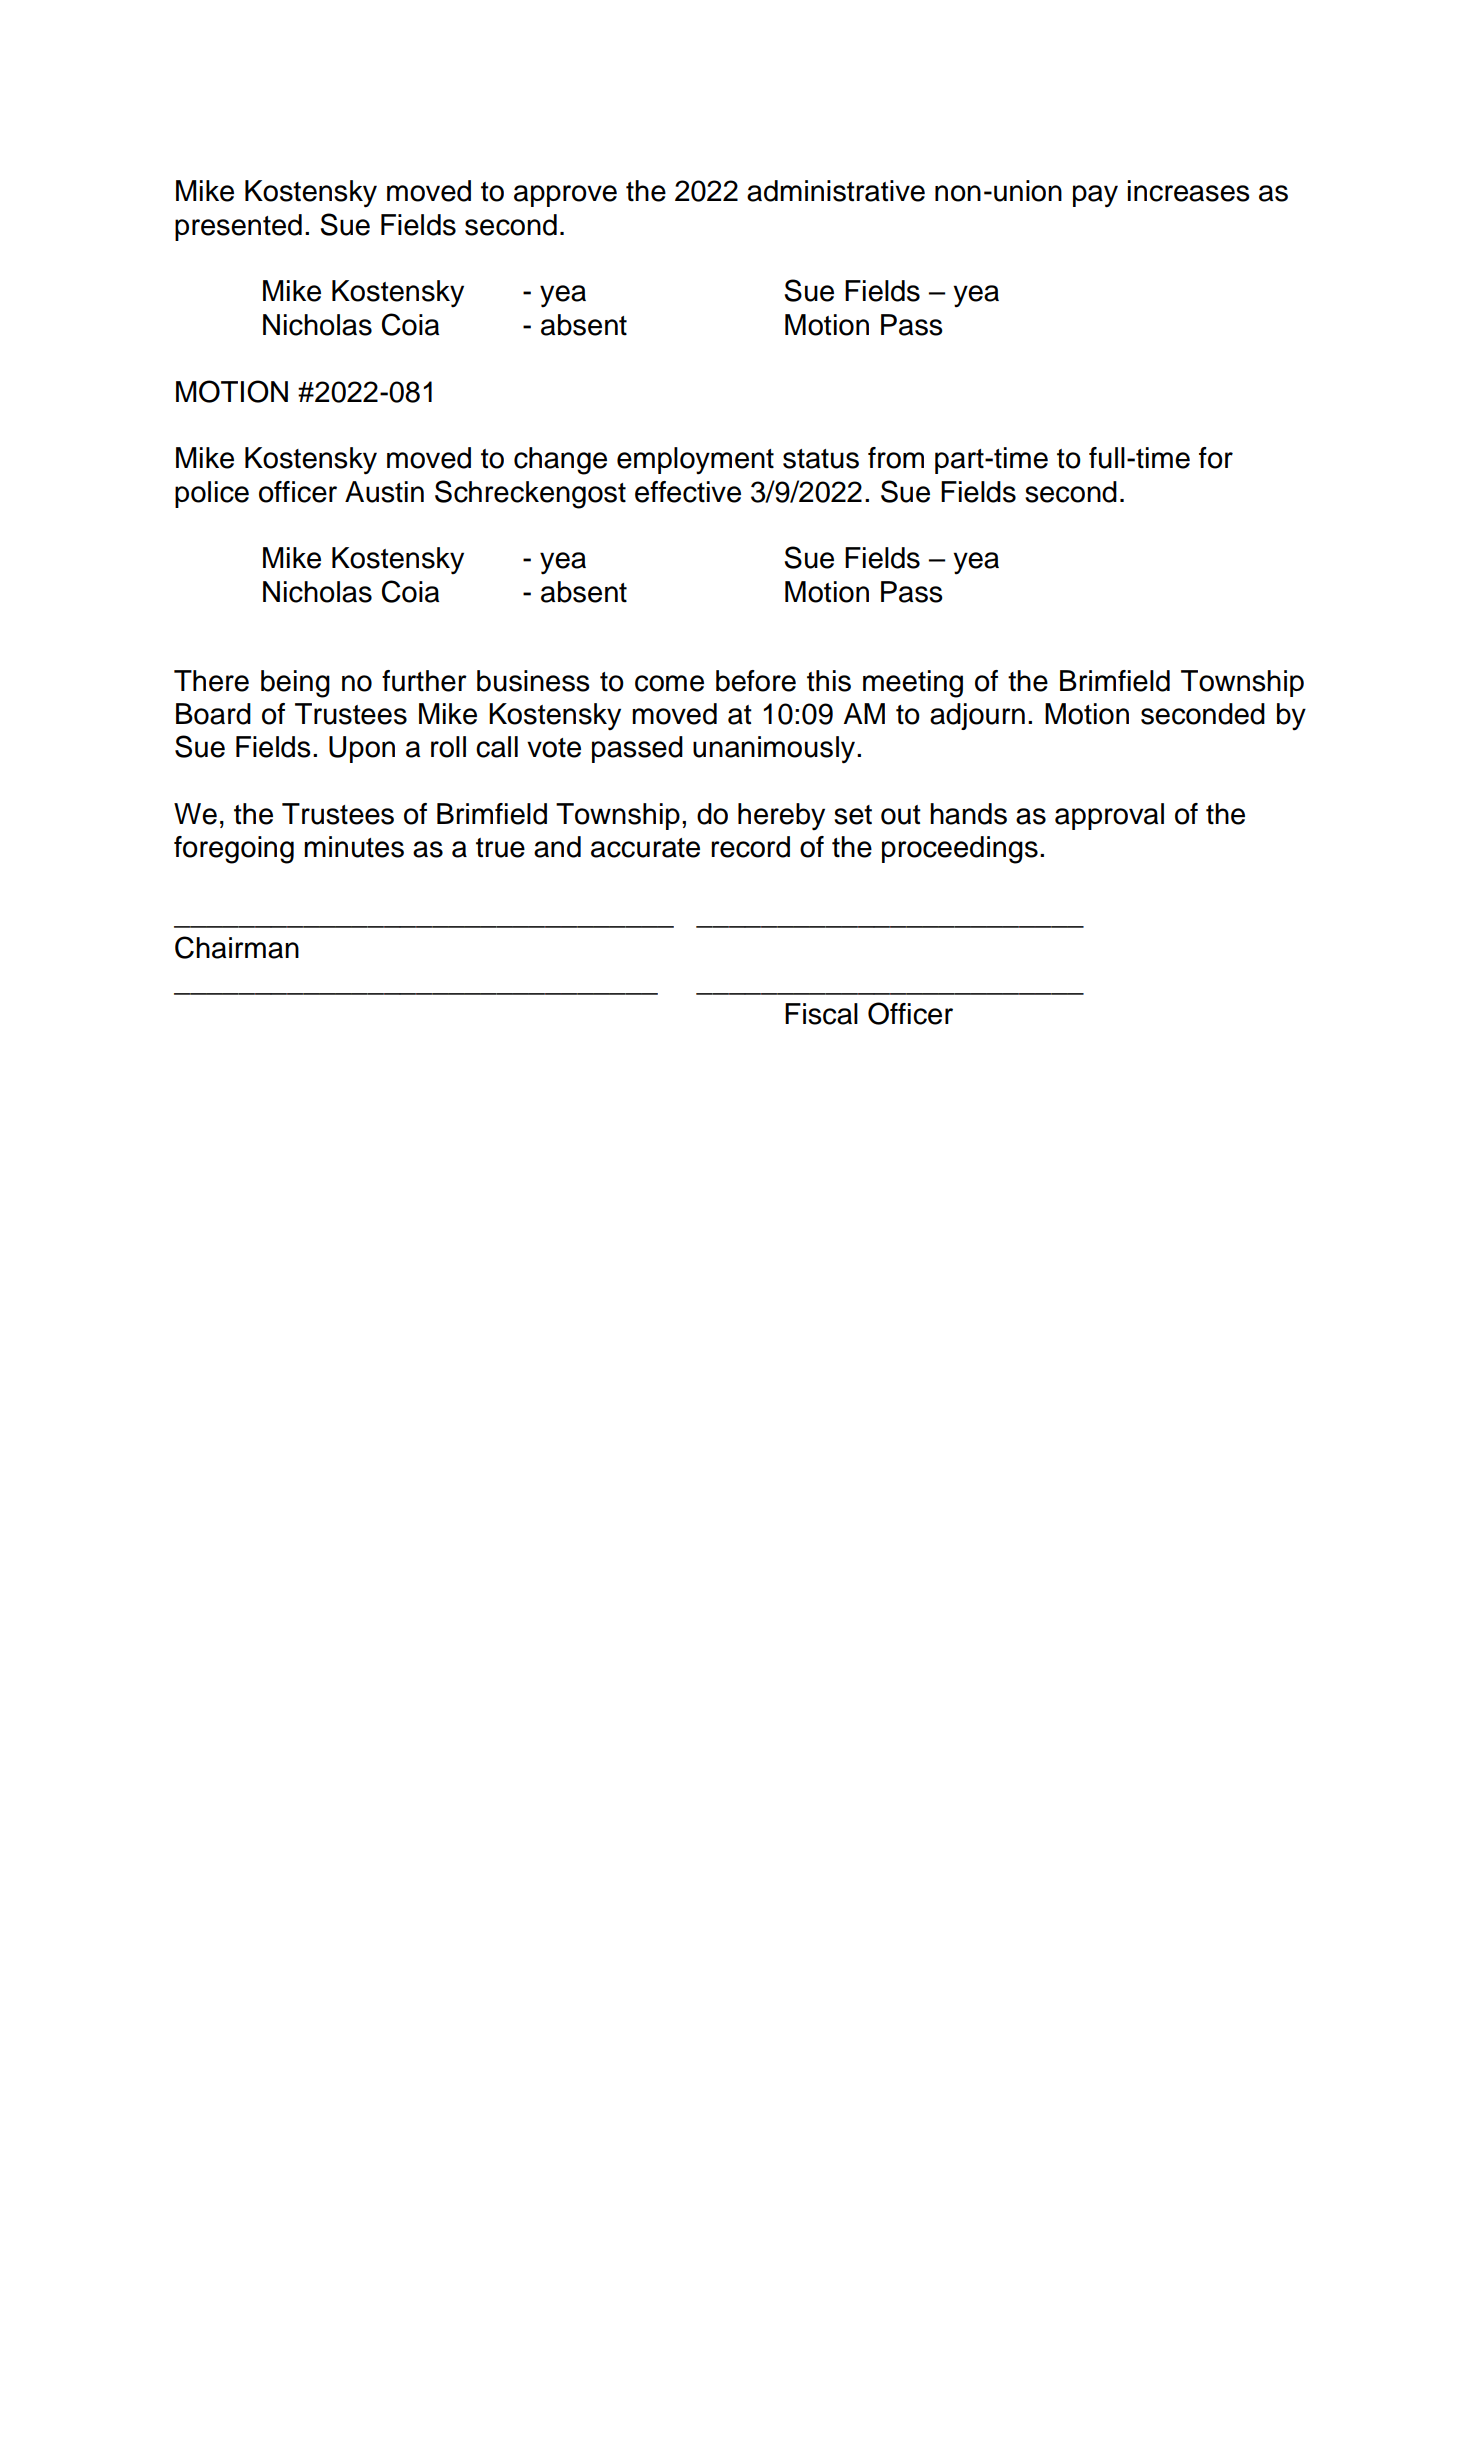  I want to click on from, so click(896, 458).
